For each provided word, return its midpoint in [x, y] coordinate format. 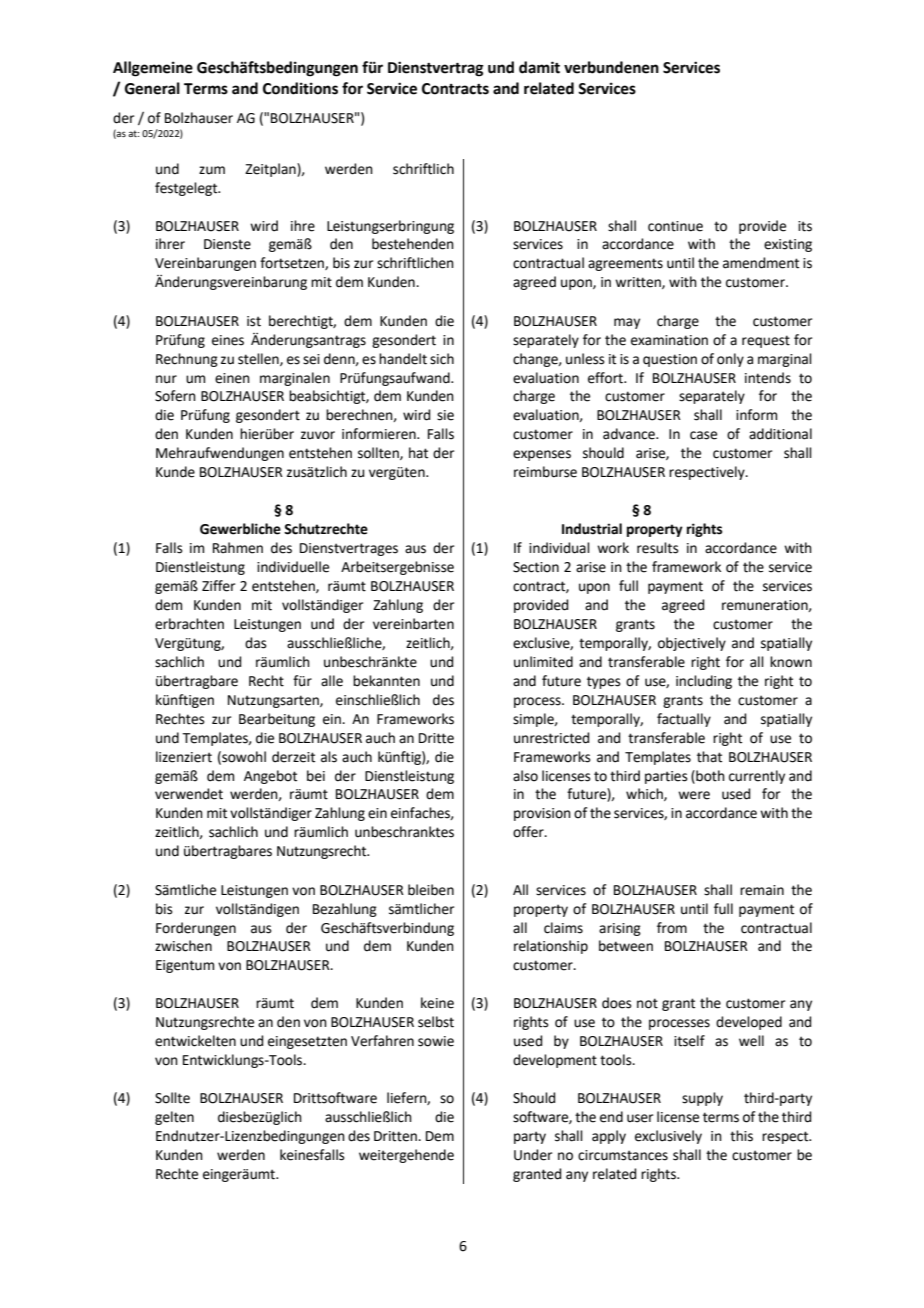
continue [675, 226]
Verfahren [382, 1041]
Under [533, 1155]
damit [539, 67]
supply [702, 1099]
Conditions [300, 88]
